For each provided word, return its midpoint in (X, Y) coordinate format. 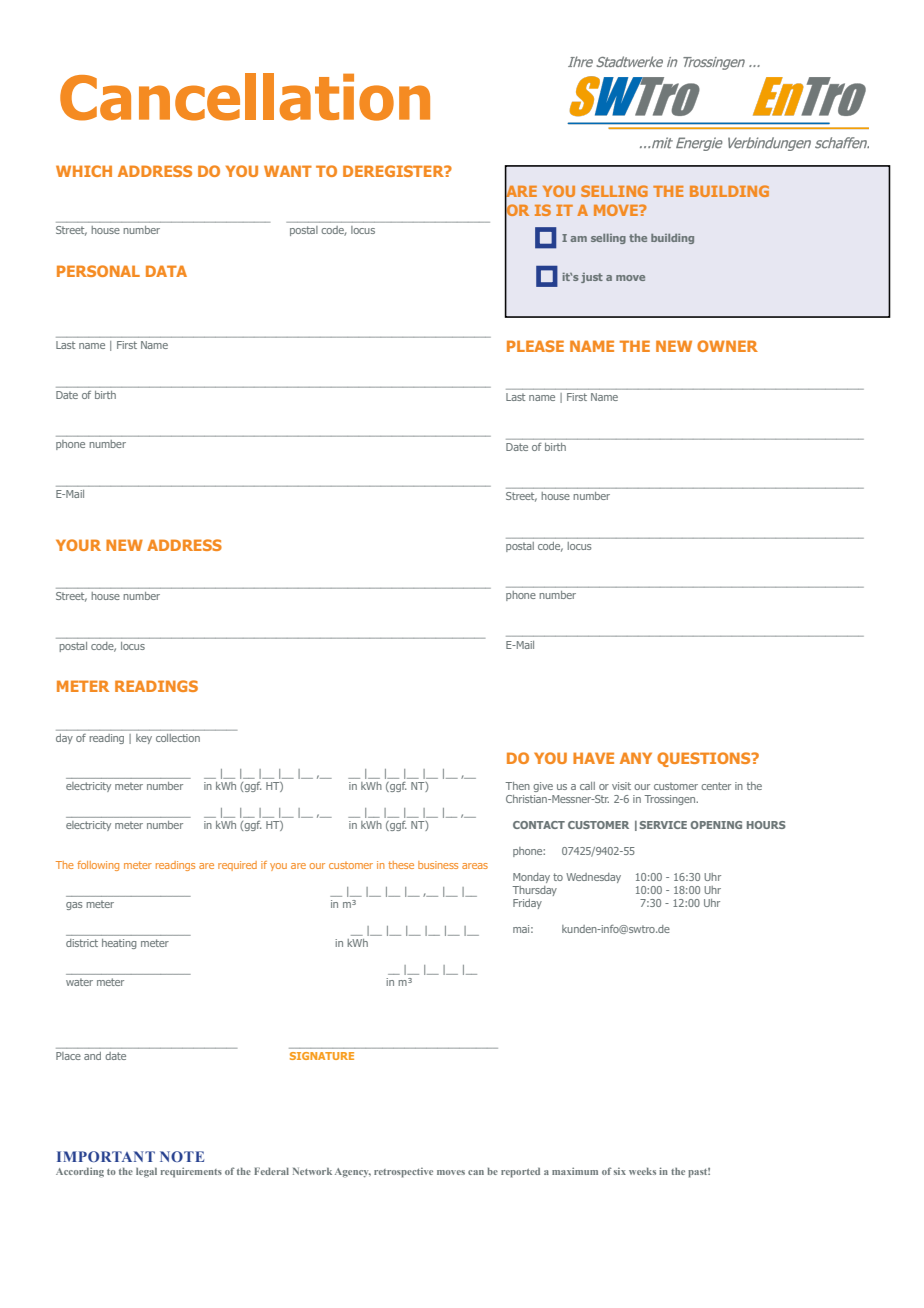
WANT (288, 171)
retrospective (403, 1173)
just (592, 278)
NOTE (182, 1156)
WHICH (84, 171)
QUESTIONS (705, 759)
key (144, 739)
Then (517, 786)
